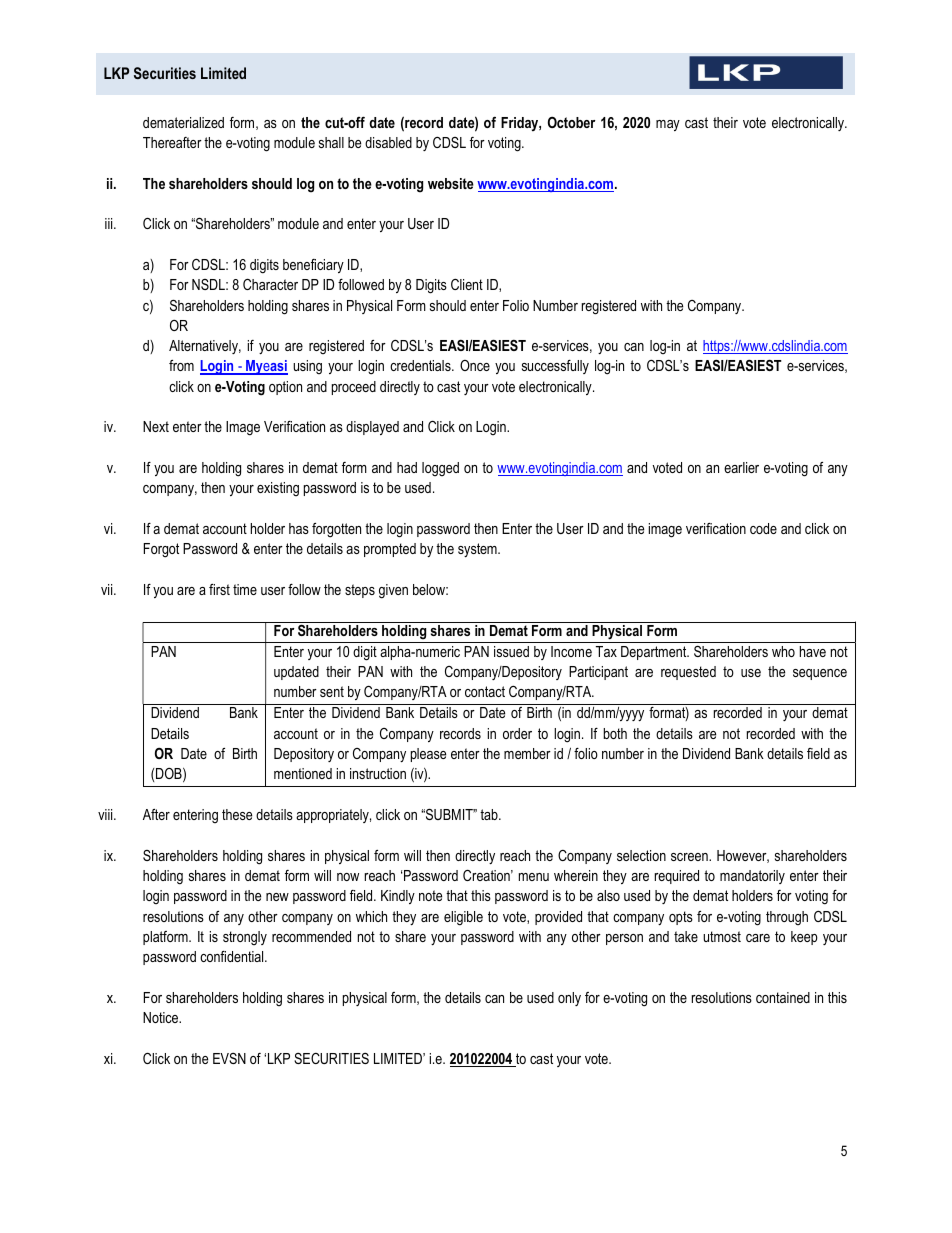 This screenshot has width=952, height=1233. What do you see at coordinates (219, 589) in the screenshot?
I see `first` at bounding box center [219, 589].
